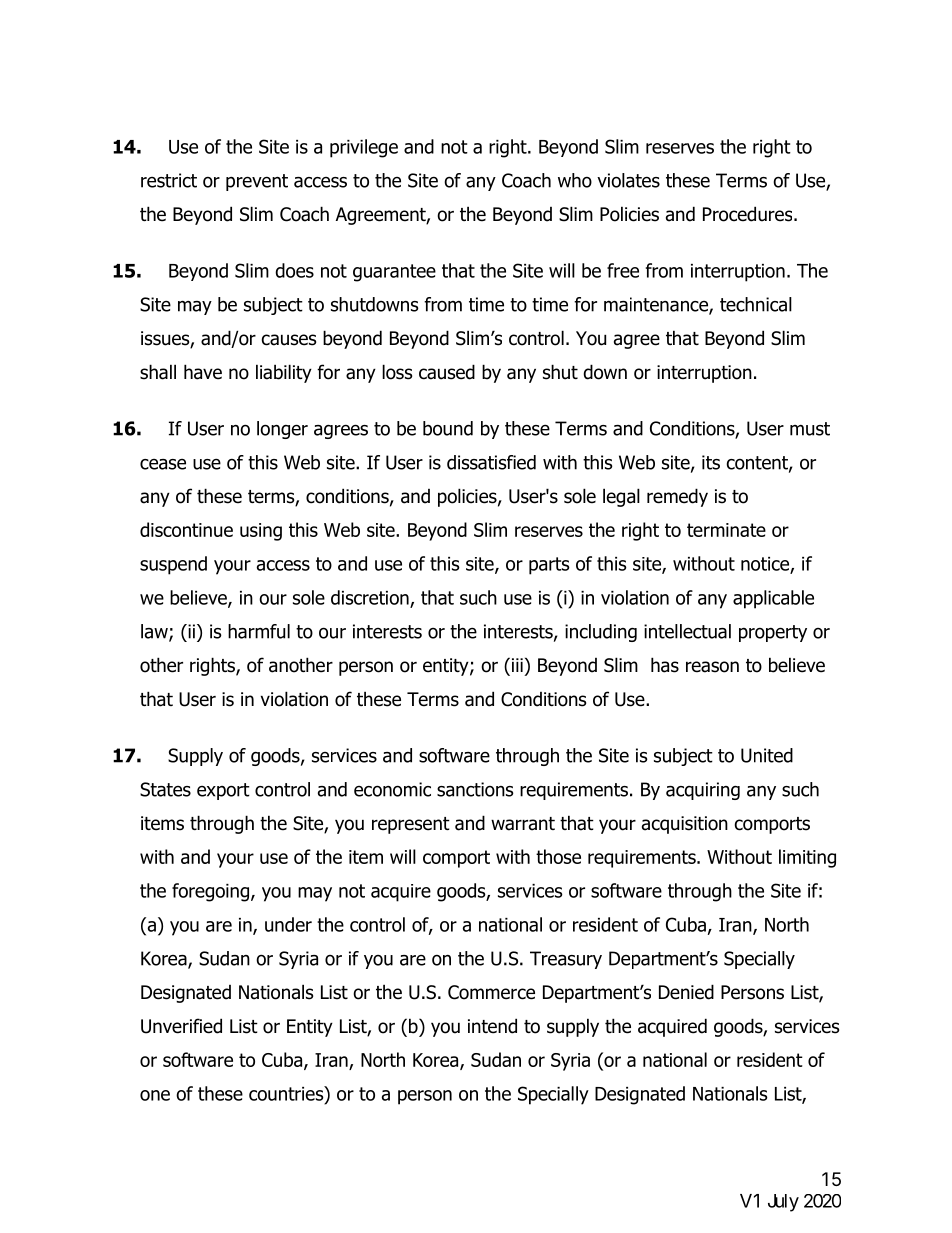  I want to click on who, so click(575, 180).
